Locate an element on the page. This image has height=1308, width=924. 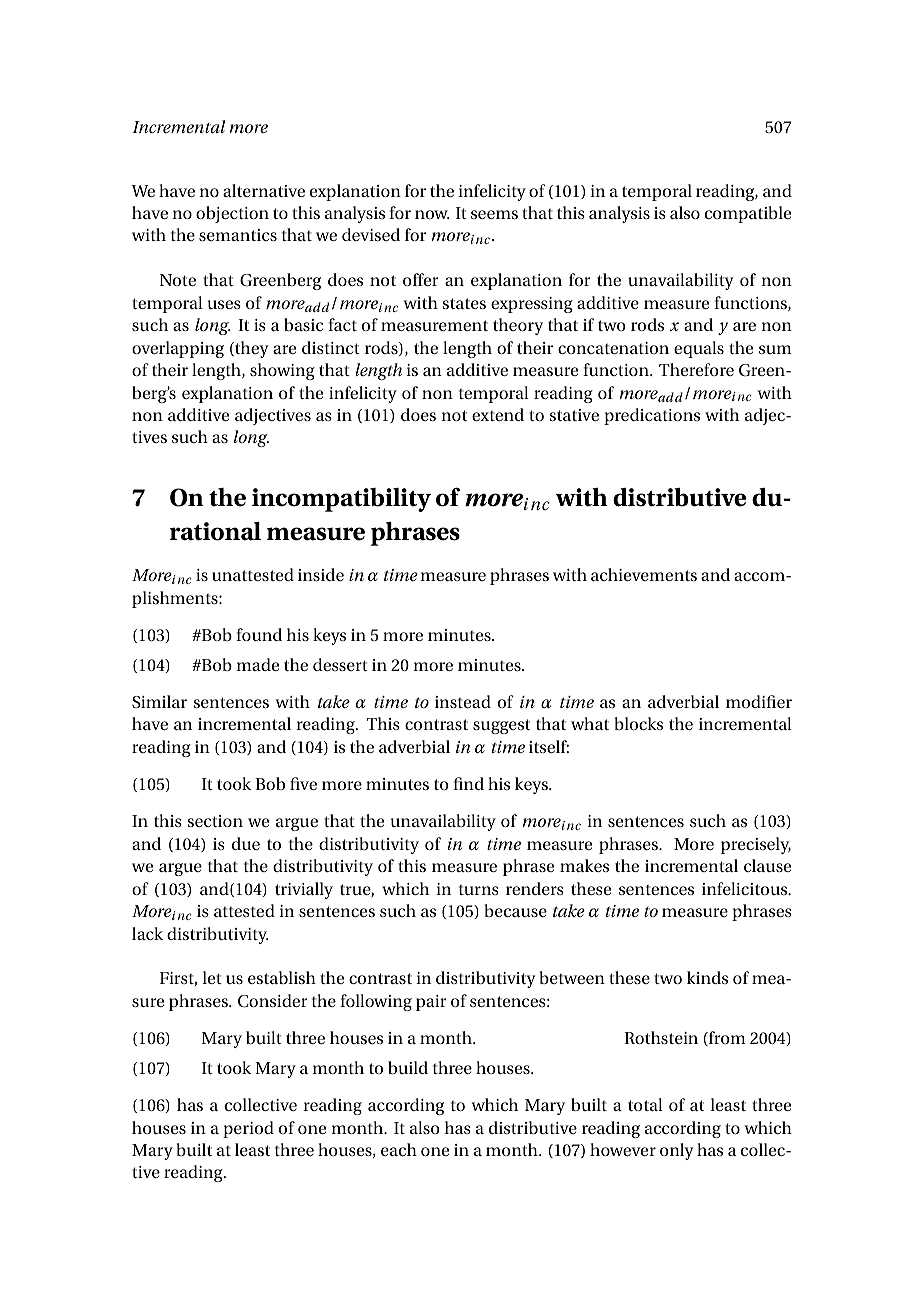
section is located at coordinates (215, 821).
